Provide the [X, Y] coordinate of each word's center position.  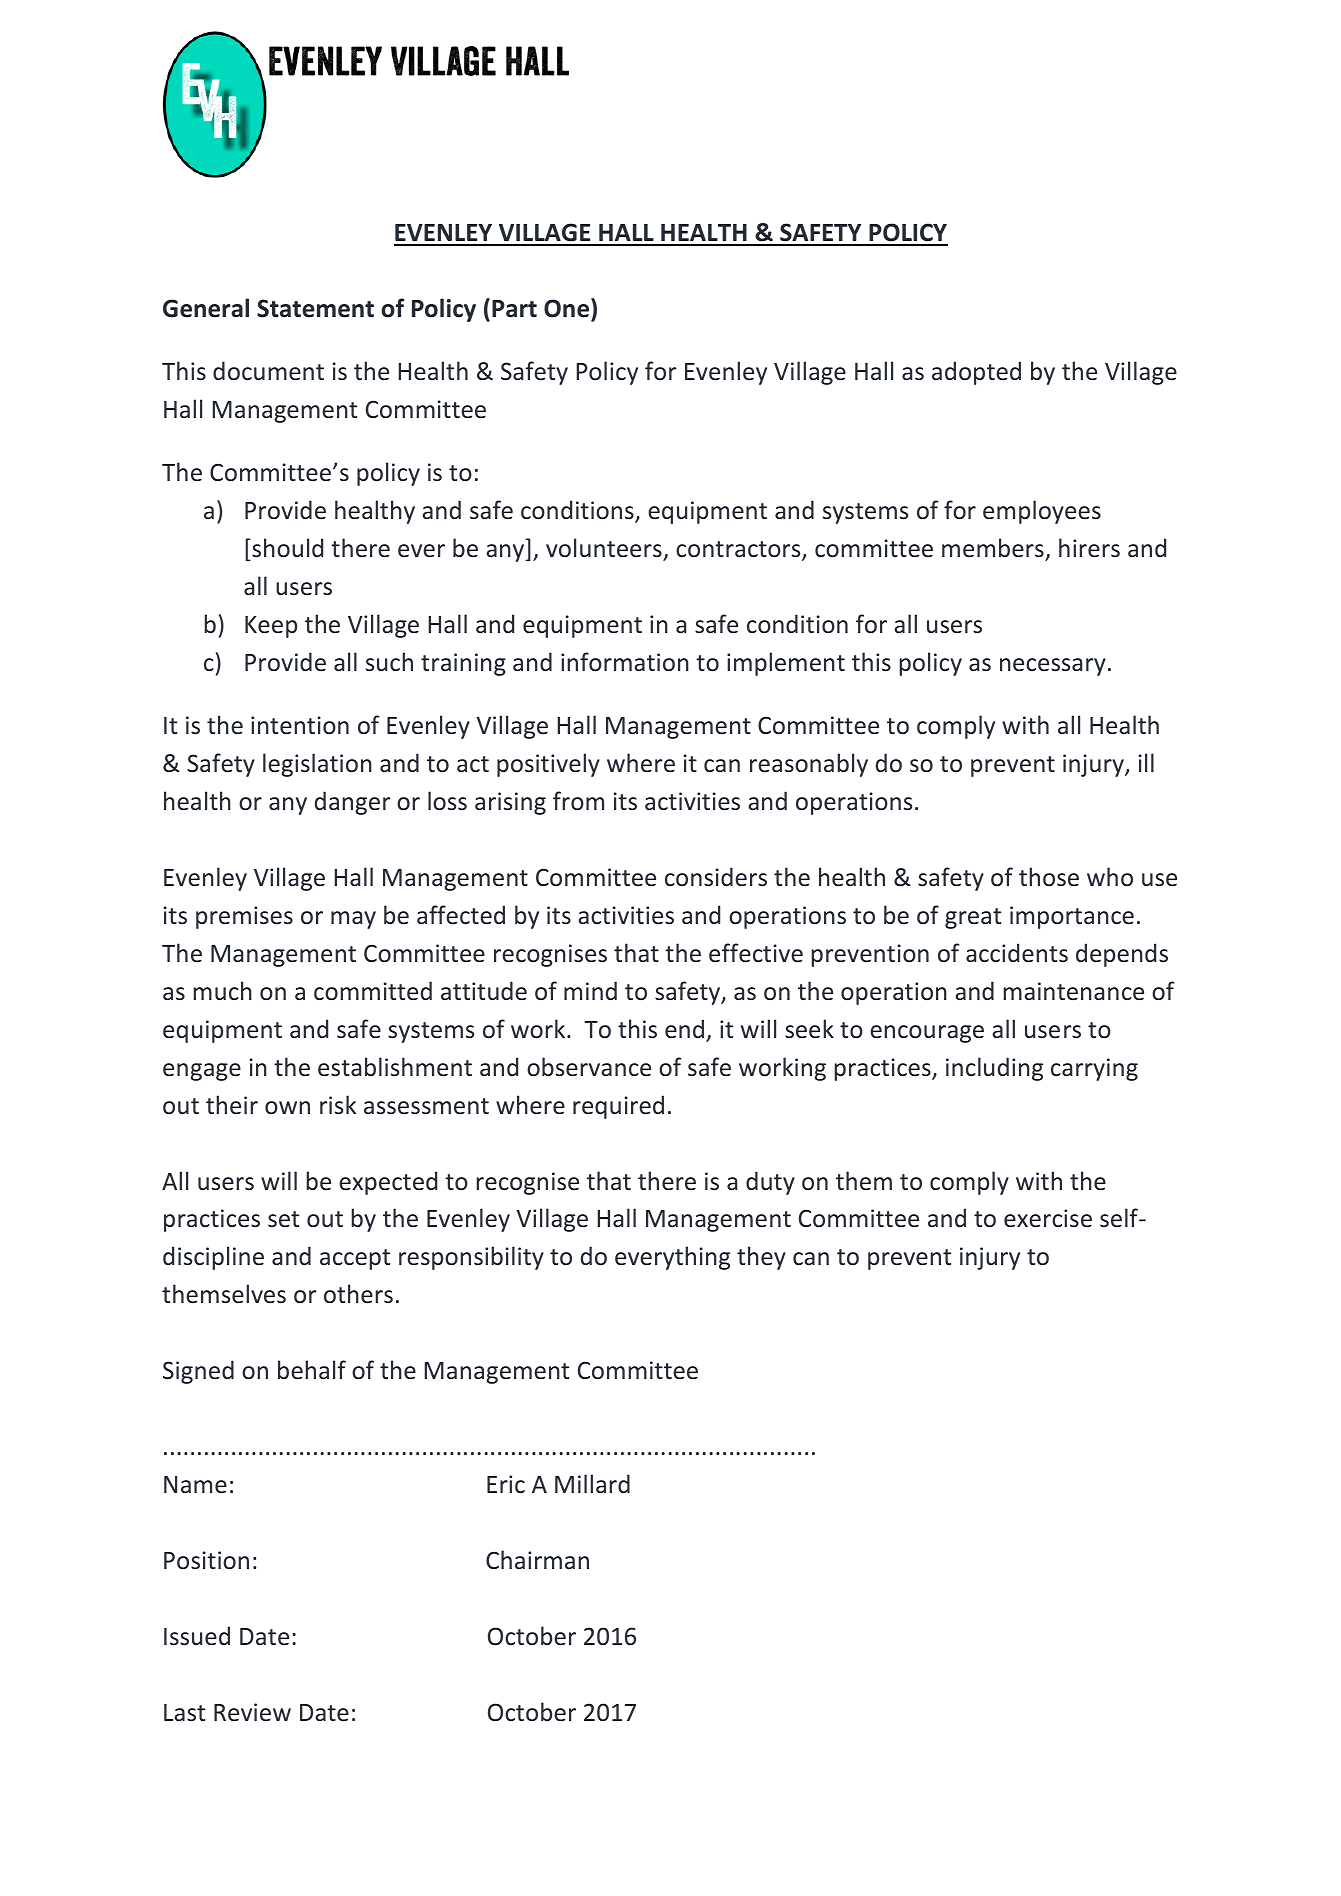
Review [252, 1712]
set [283, 1219]
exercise [1048, 1218]
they [761, 1258]
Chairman [537, 1559]
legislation [317, 765]
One [568, 308]
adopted [976, 373]
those [1049, 876]
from [578, 800]
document [268, 371]
